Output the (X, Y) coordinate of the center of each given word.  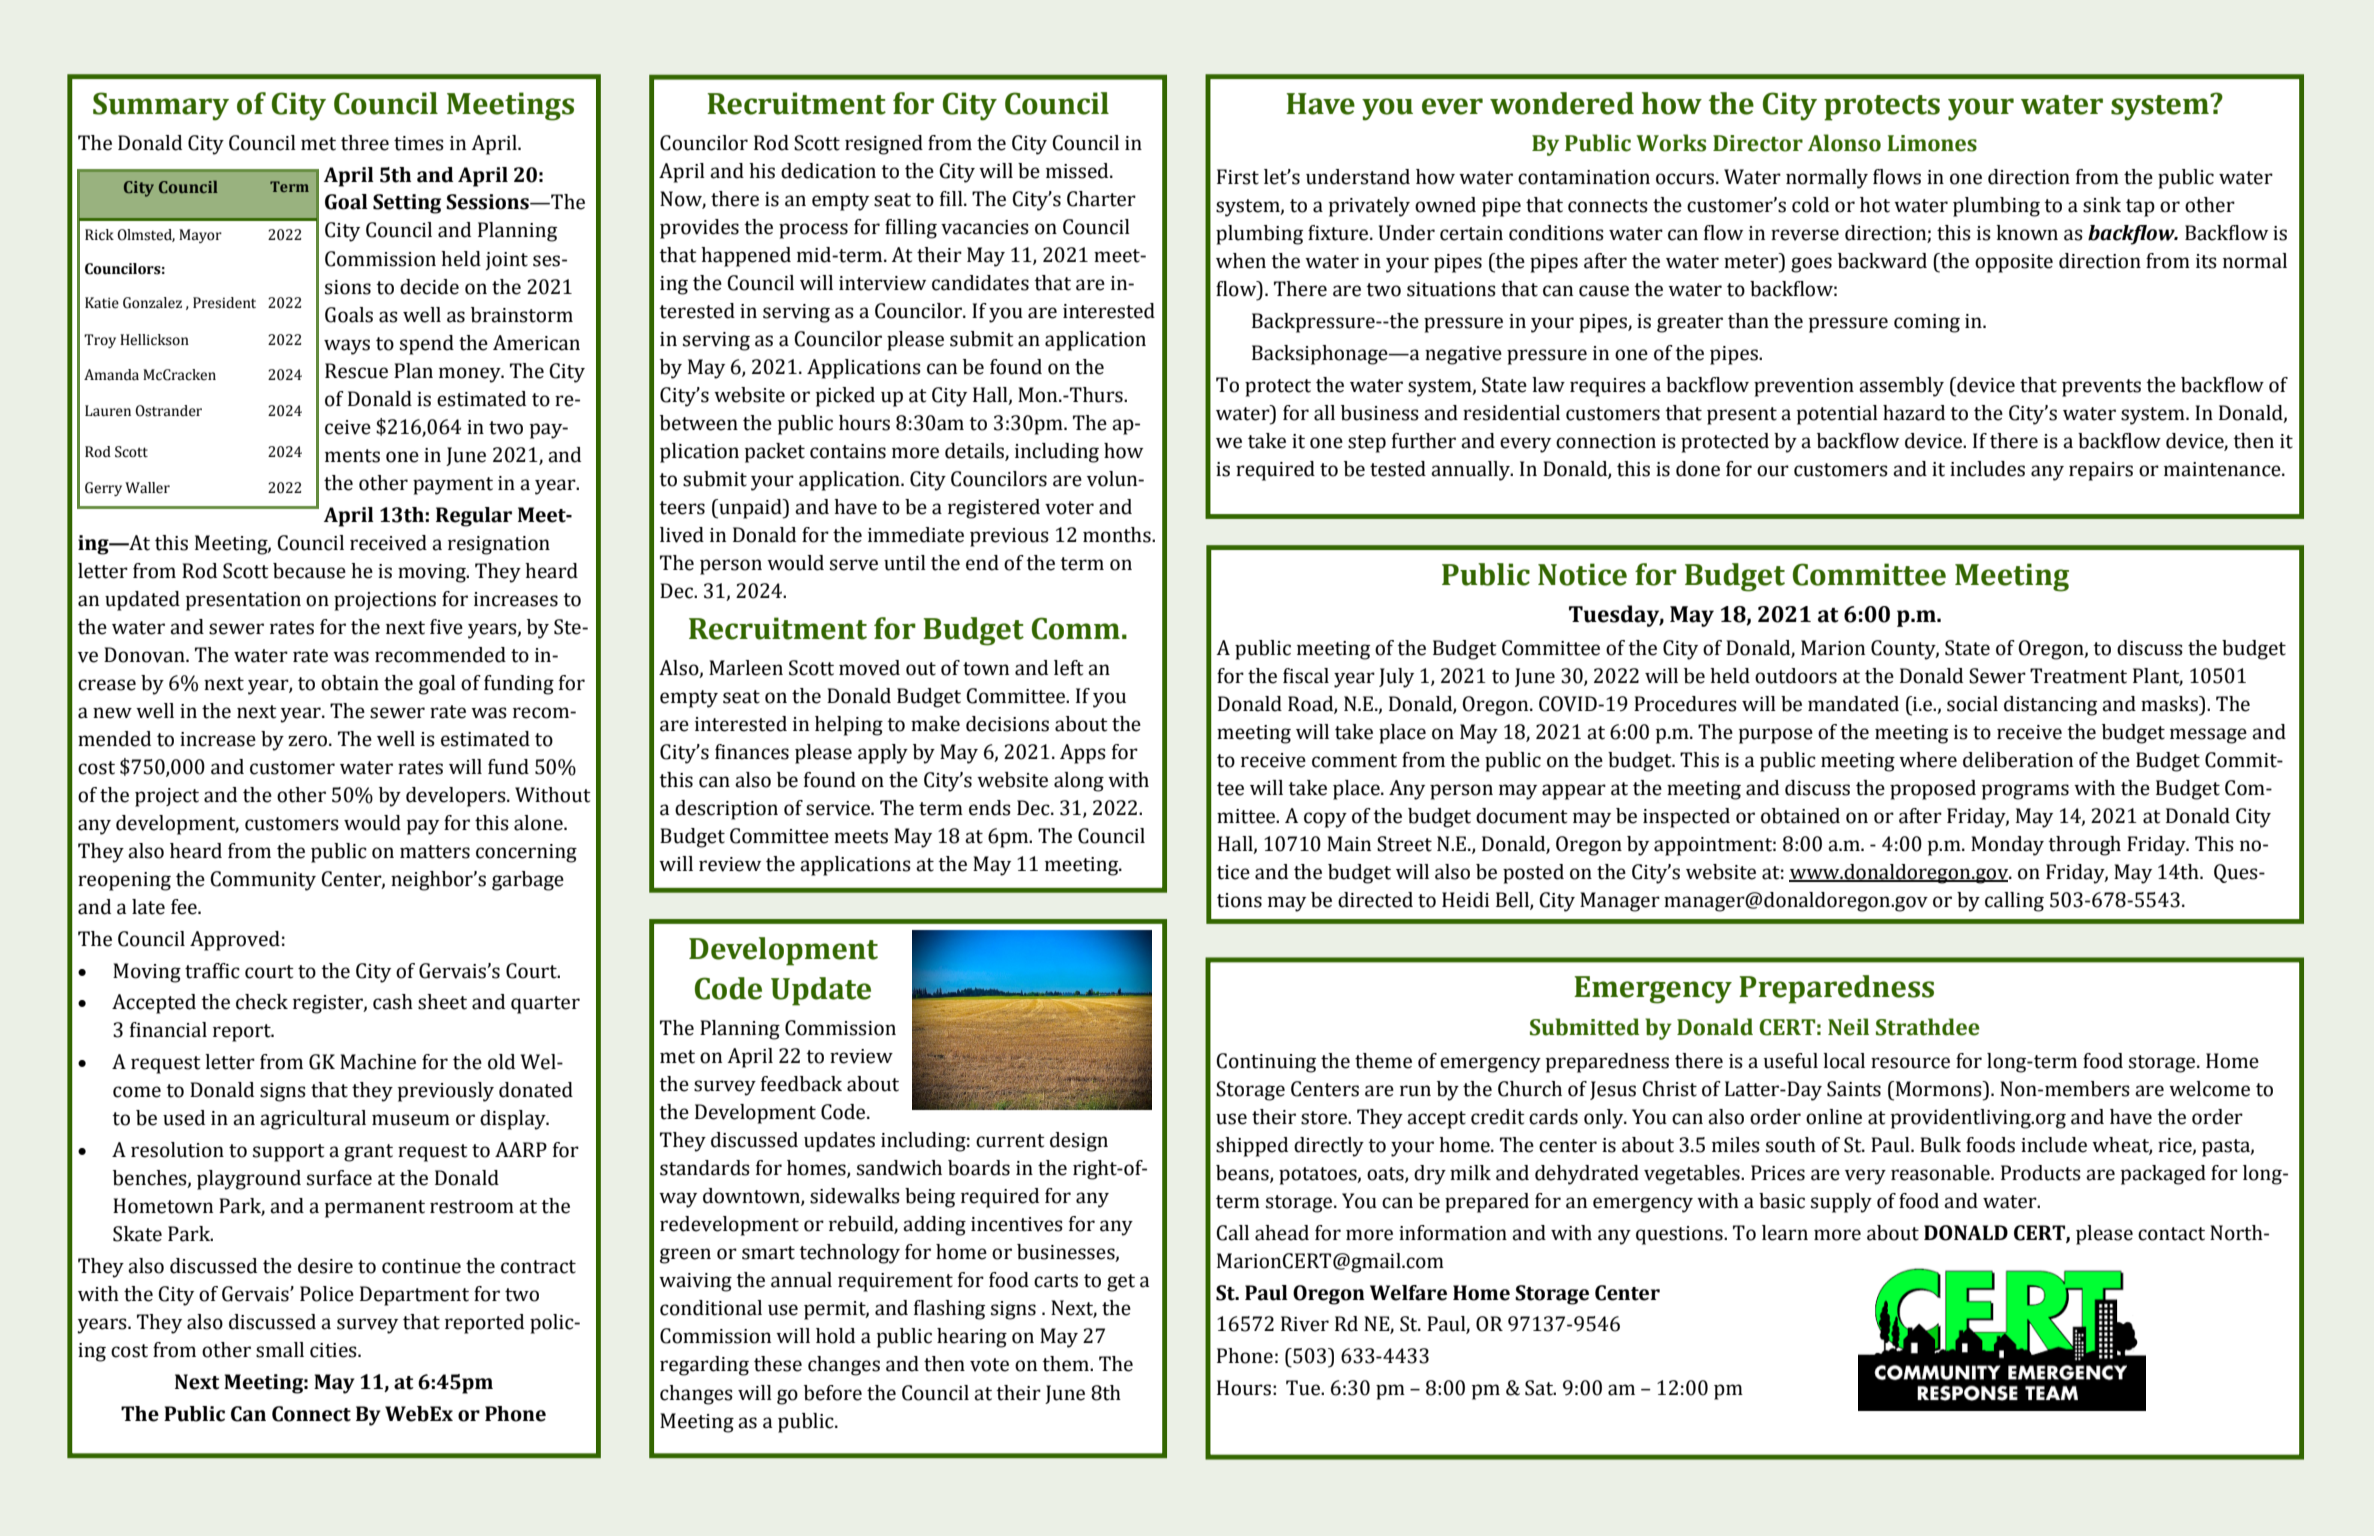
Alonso (1844, 143)
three (365, 143)
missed (1078, 171)
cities (334, 1350)
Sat (1540, 1388)
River (1305, 1324)
